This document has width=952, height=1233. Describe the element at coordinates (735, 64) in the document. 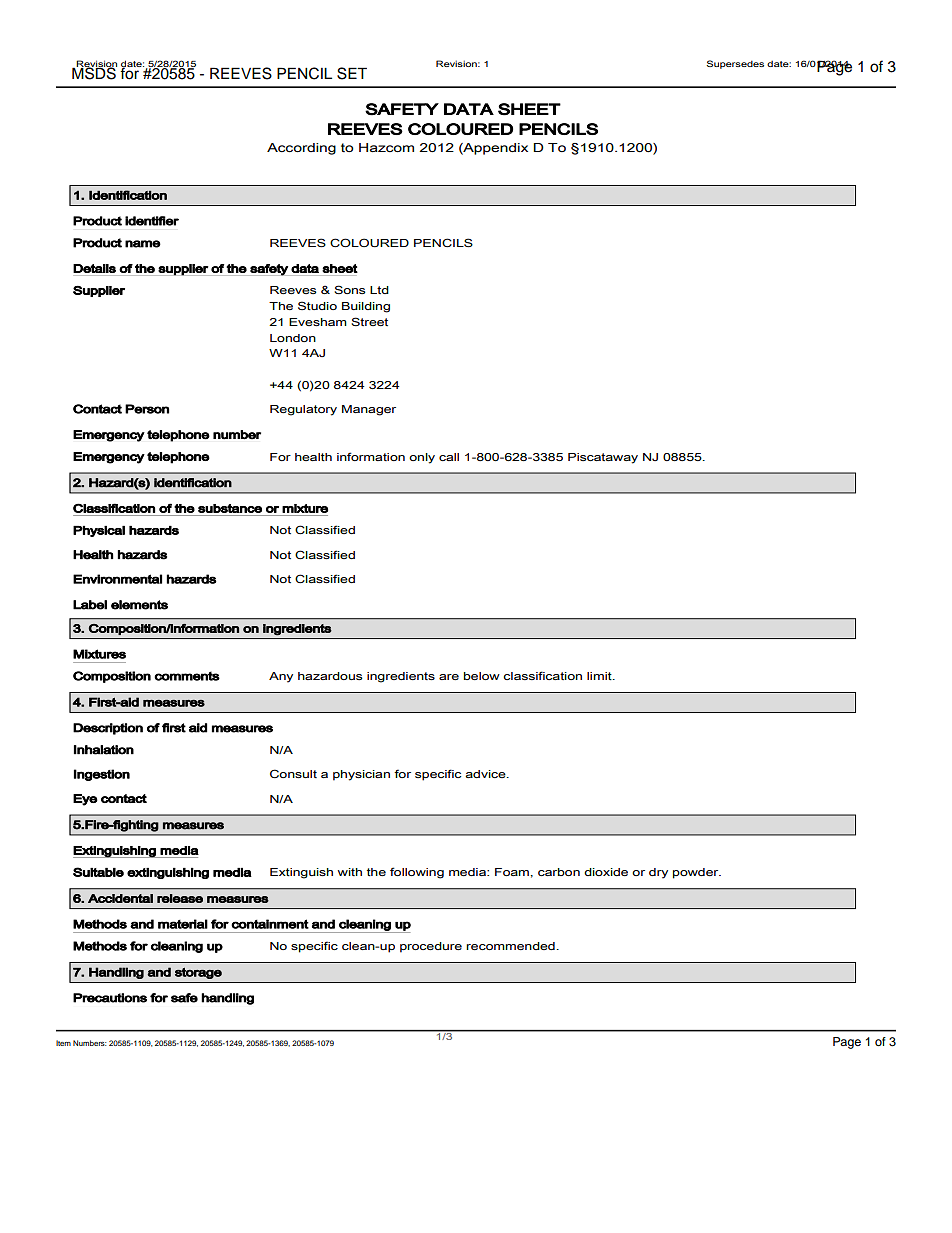

I see `Supersedes` at that location.
